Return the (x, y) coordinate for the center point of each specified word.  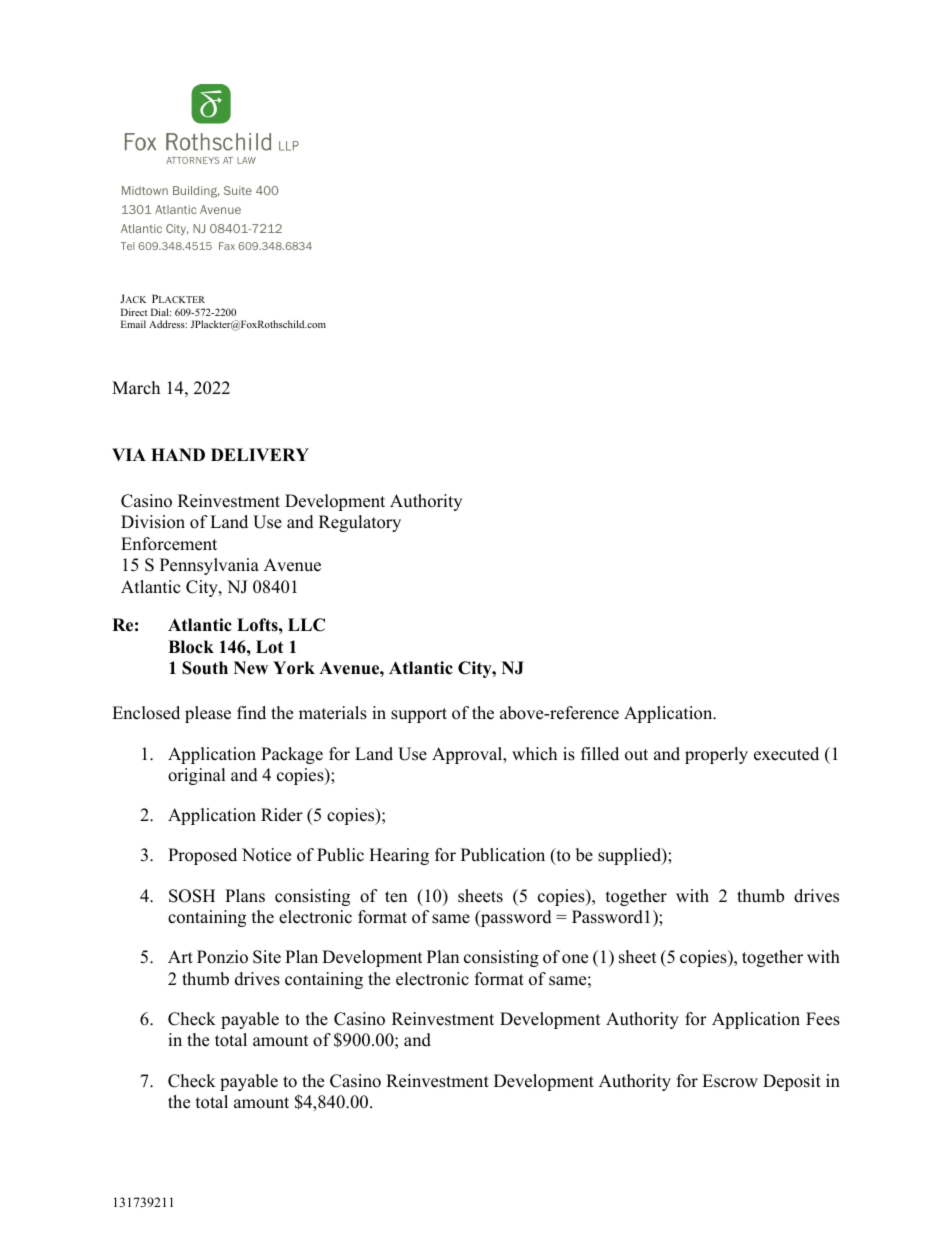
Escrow (730, 1081)
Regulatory (360, 523)
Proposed (202, 856)
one (575, 959)
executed (786, 754)
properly (716, 755)
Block (191, 647)
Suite (238, 190)
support (419, 715)
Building (196, 192)
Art (180, 956)
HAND (178, 454)
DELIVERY (260, 454)
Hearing (399, 856)
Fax (227, 246)
